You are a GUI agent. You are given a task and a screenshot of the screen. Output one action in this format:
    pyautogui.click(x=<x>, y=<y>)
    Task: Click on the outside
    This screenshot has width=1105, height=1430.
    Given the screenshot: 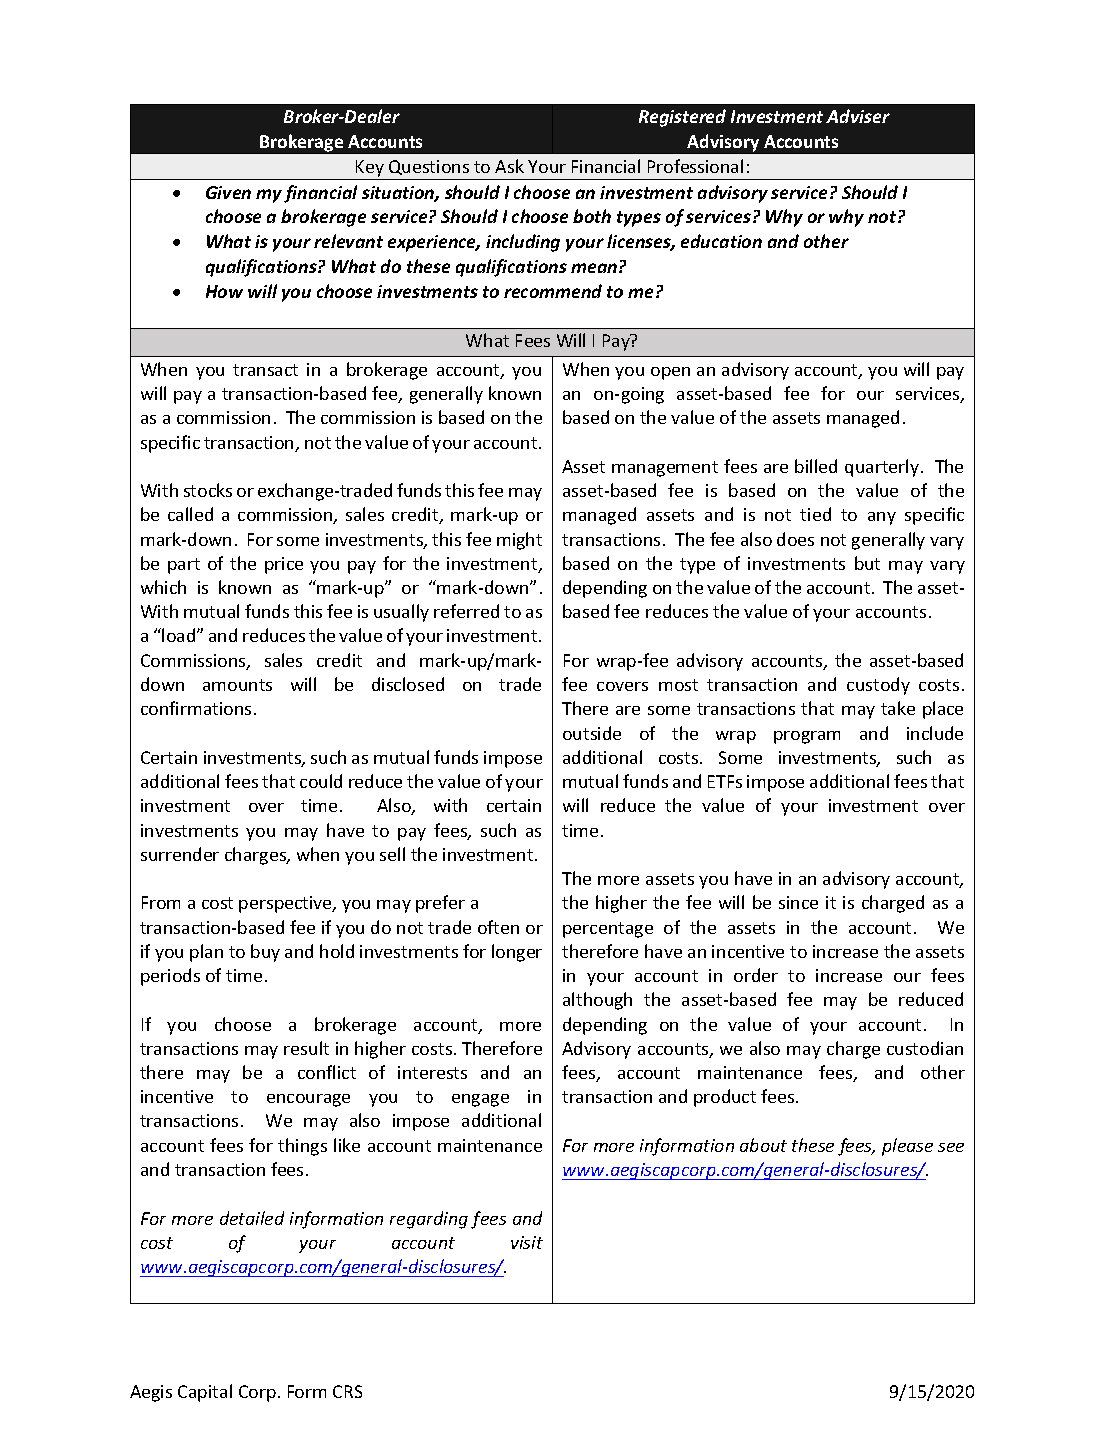 What is the action you would take?
    pyautogui.click(x=592, y=733)
